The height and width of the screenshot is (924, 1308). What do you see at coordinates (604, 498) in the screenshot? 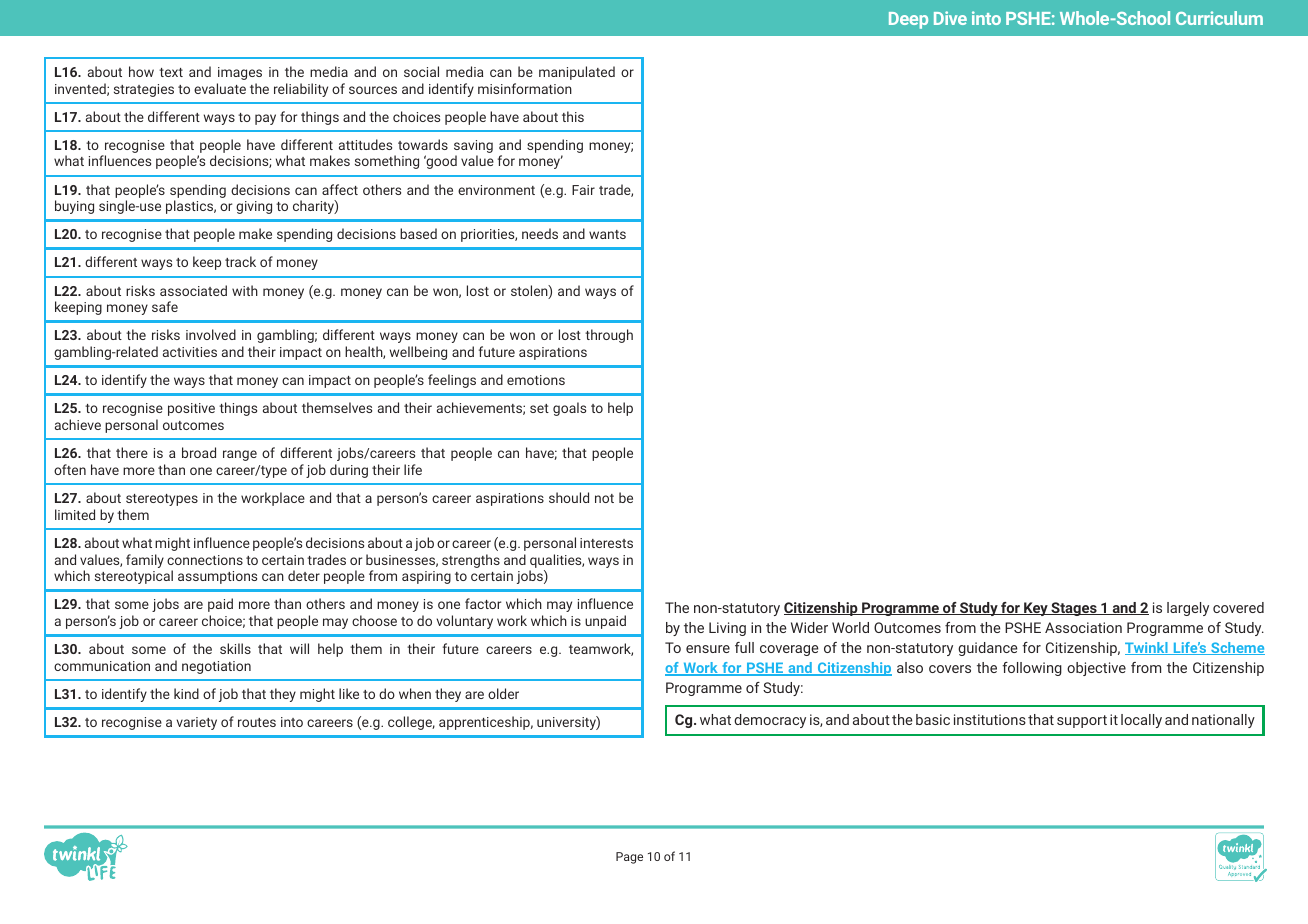
I see `not` at bounding box center [604, 498].
